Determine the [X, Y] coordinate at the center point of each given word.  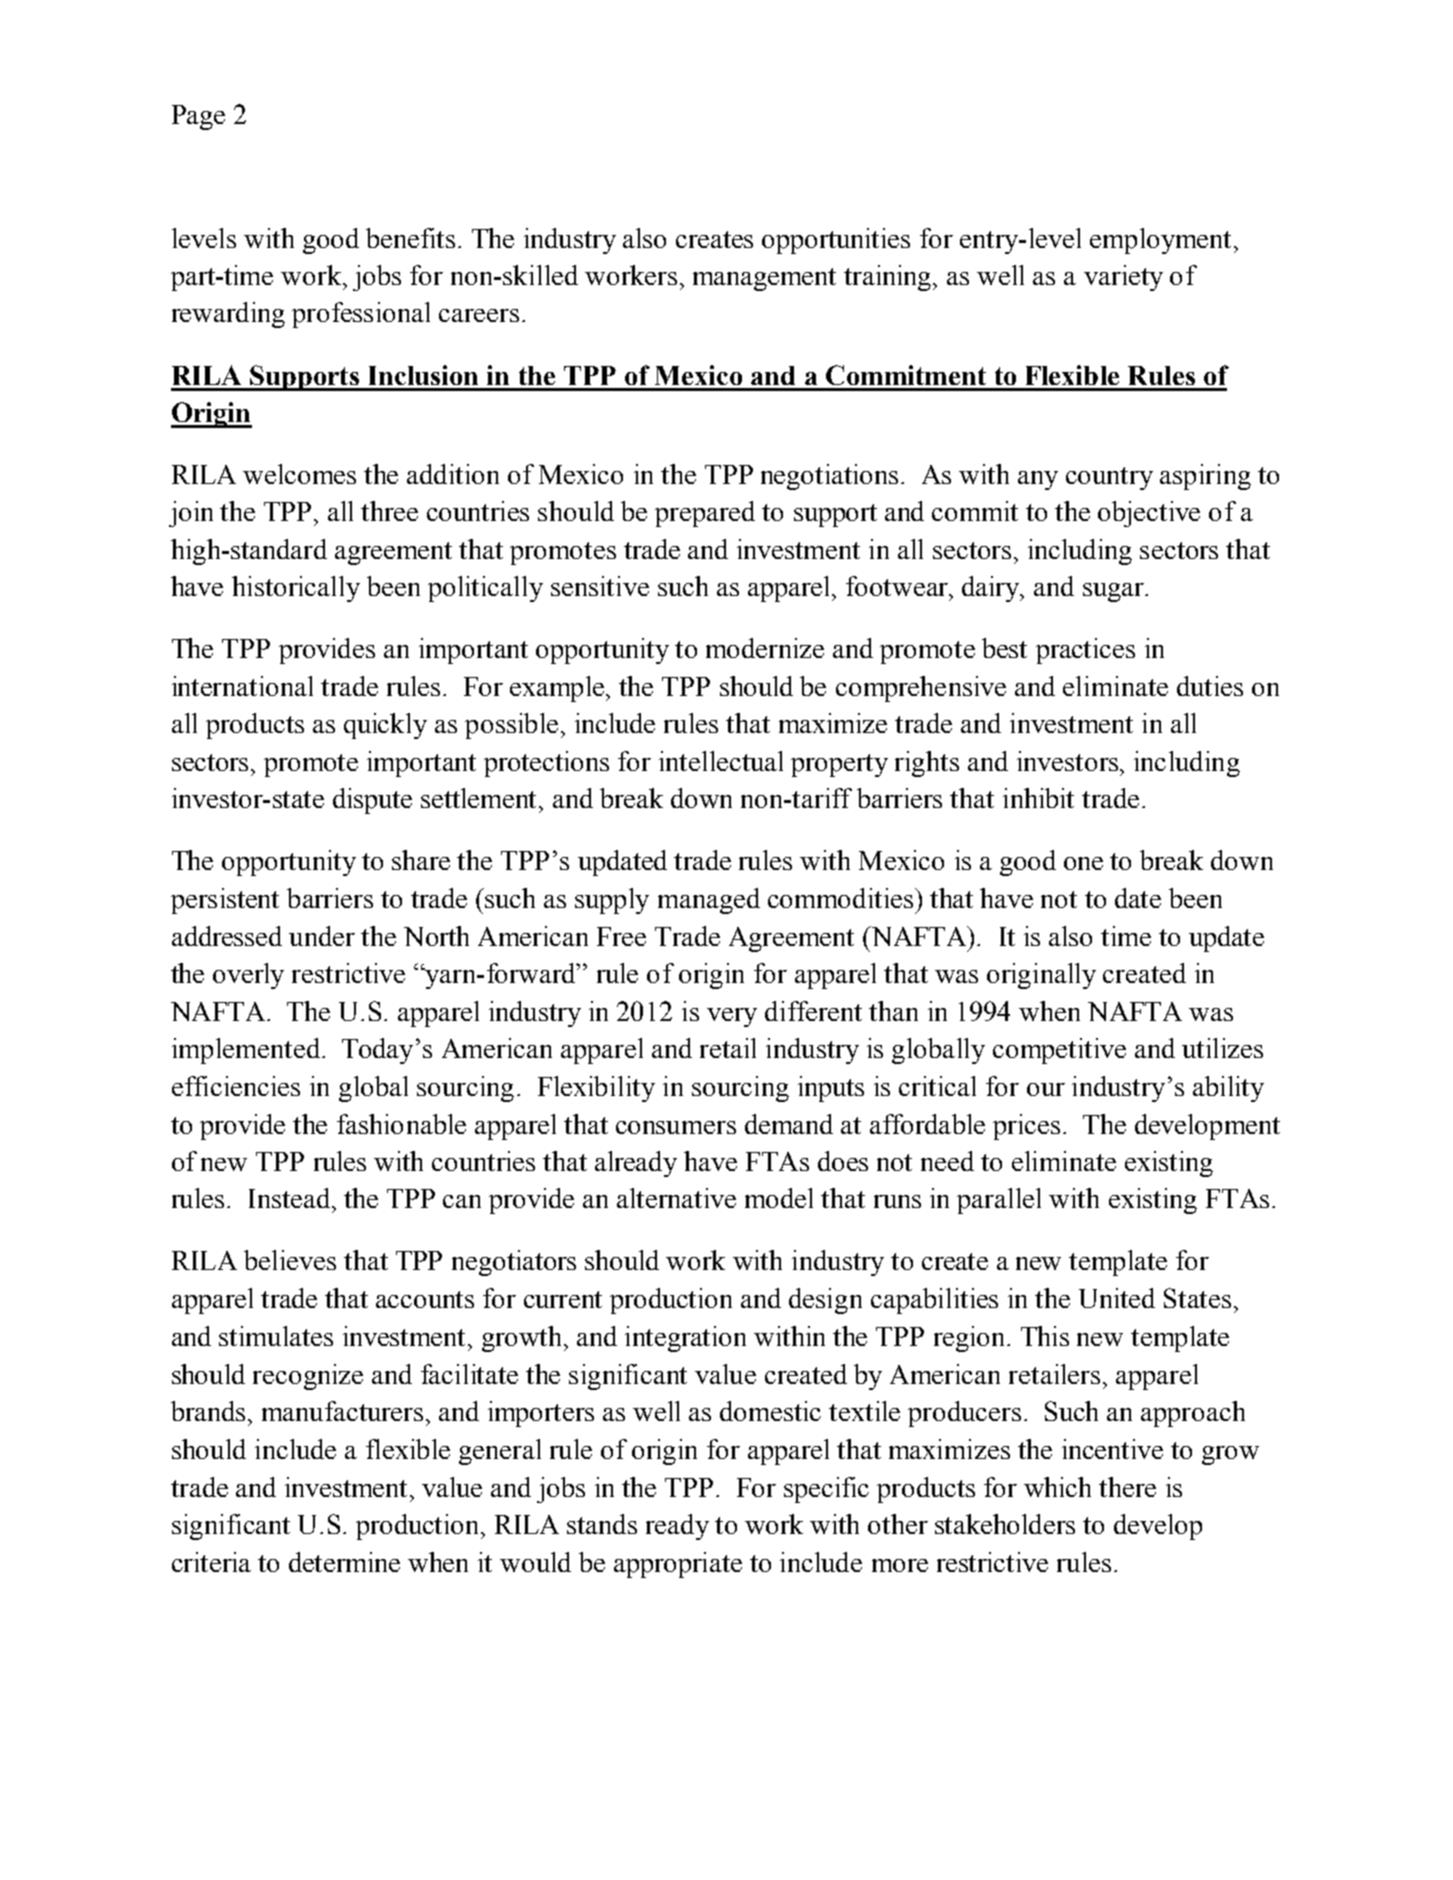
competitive [1059, 1051]
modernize [765, 648]
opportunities [836, 241]
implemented [246, 1051]
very [732, 1017]
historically [296, 589]
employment [1160, 241]
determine [344, 1562]
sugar [1114, 592]
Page [198, 117]
